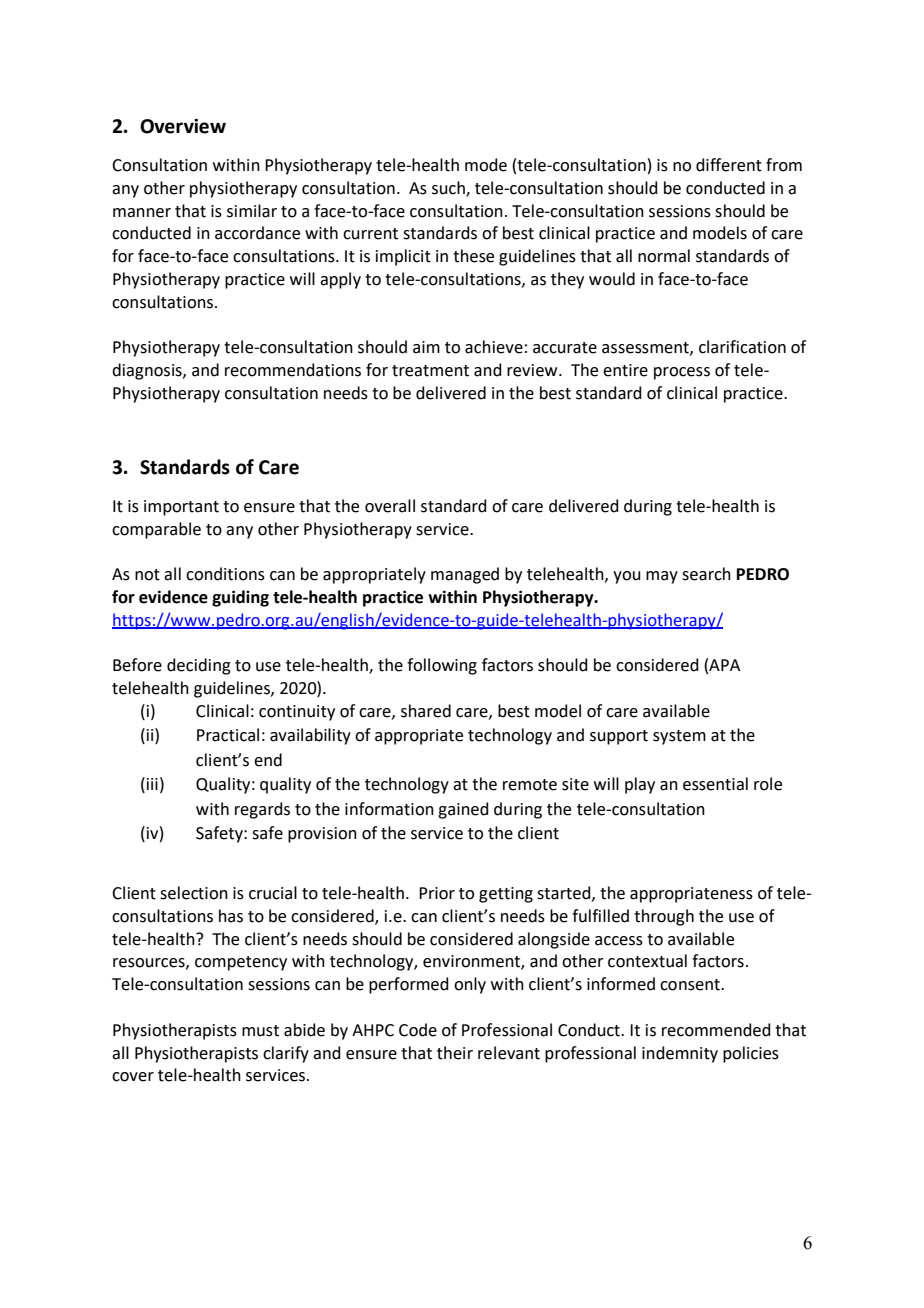  I want to click on indemnity, so click(680, 1054).
